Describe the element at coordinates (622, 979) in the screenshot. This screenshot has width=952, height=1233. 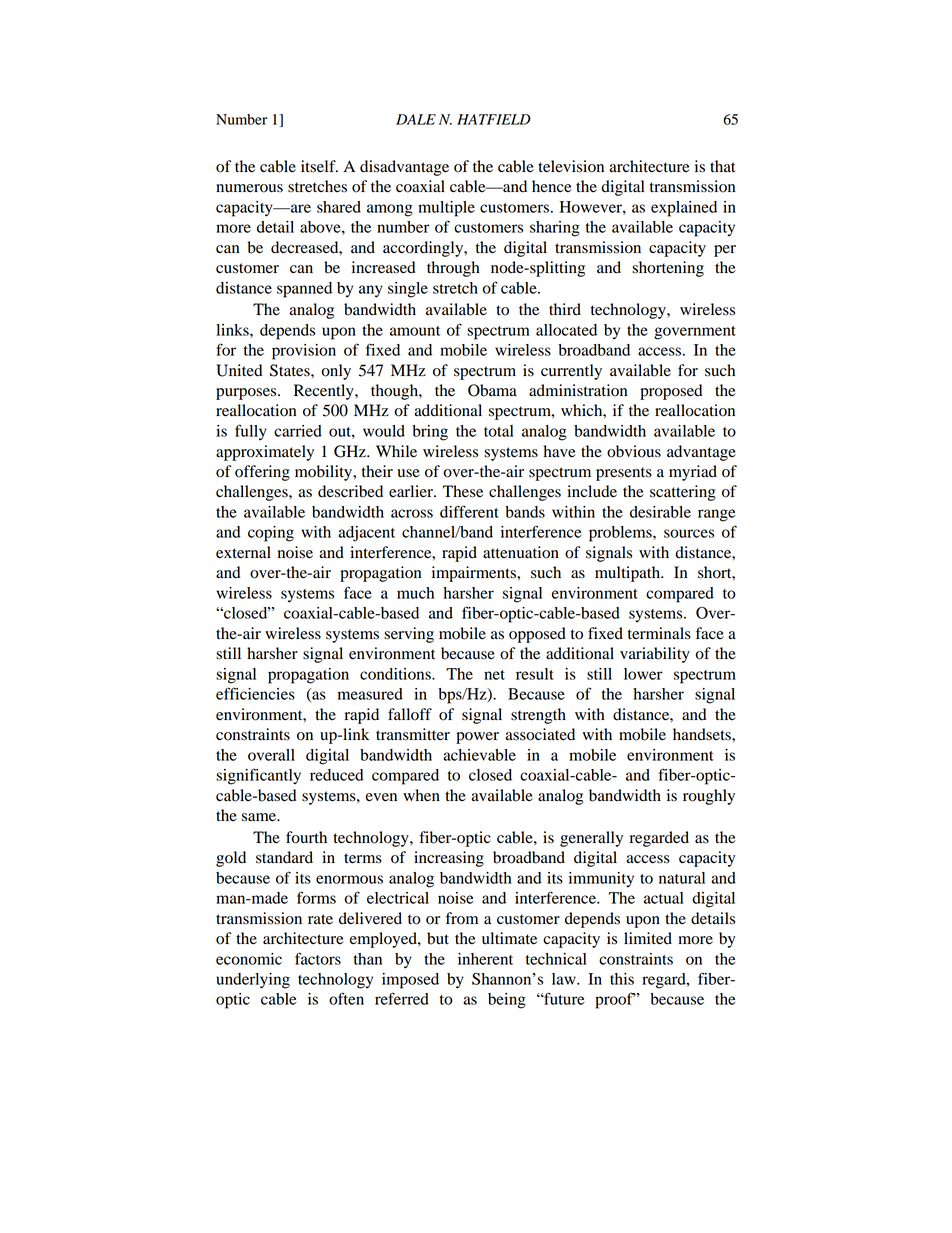
I see `this` at that location.
